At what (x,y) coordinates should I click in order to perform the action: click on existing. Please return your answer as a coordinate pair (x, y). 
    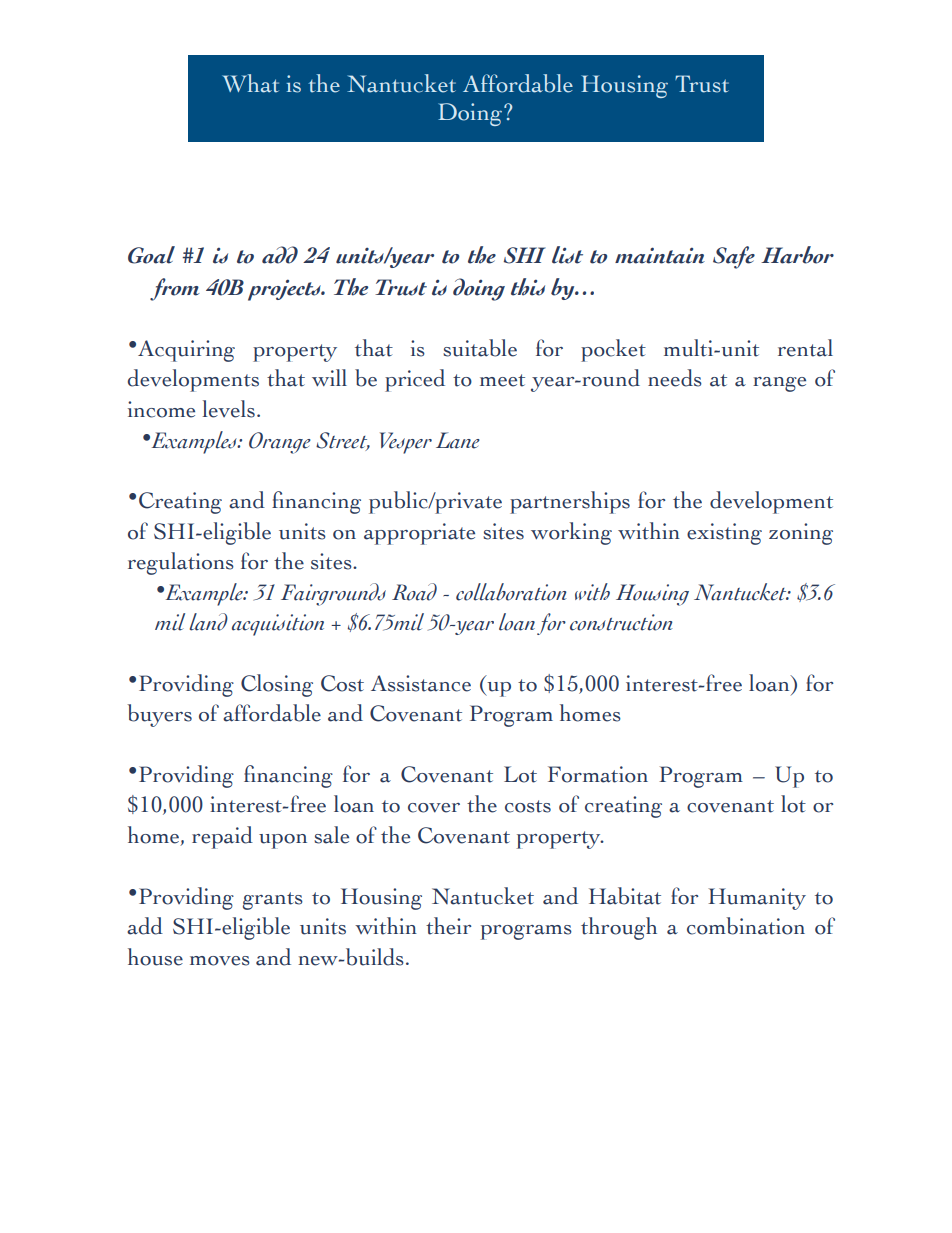
    Looking at the image, I should click on (724, 534).
